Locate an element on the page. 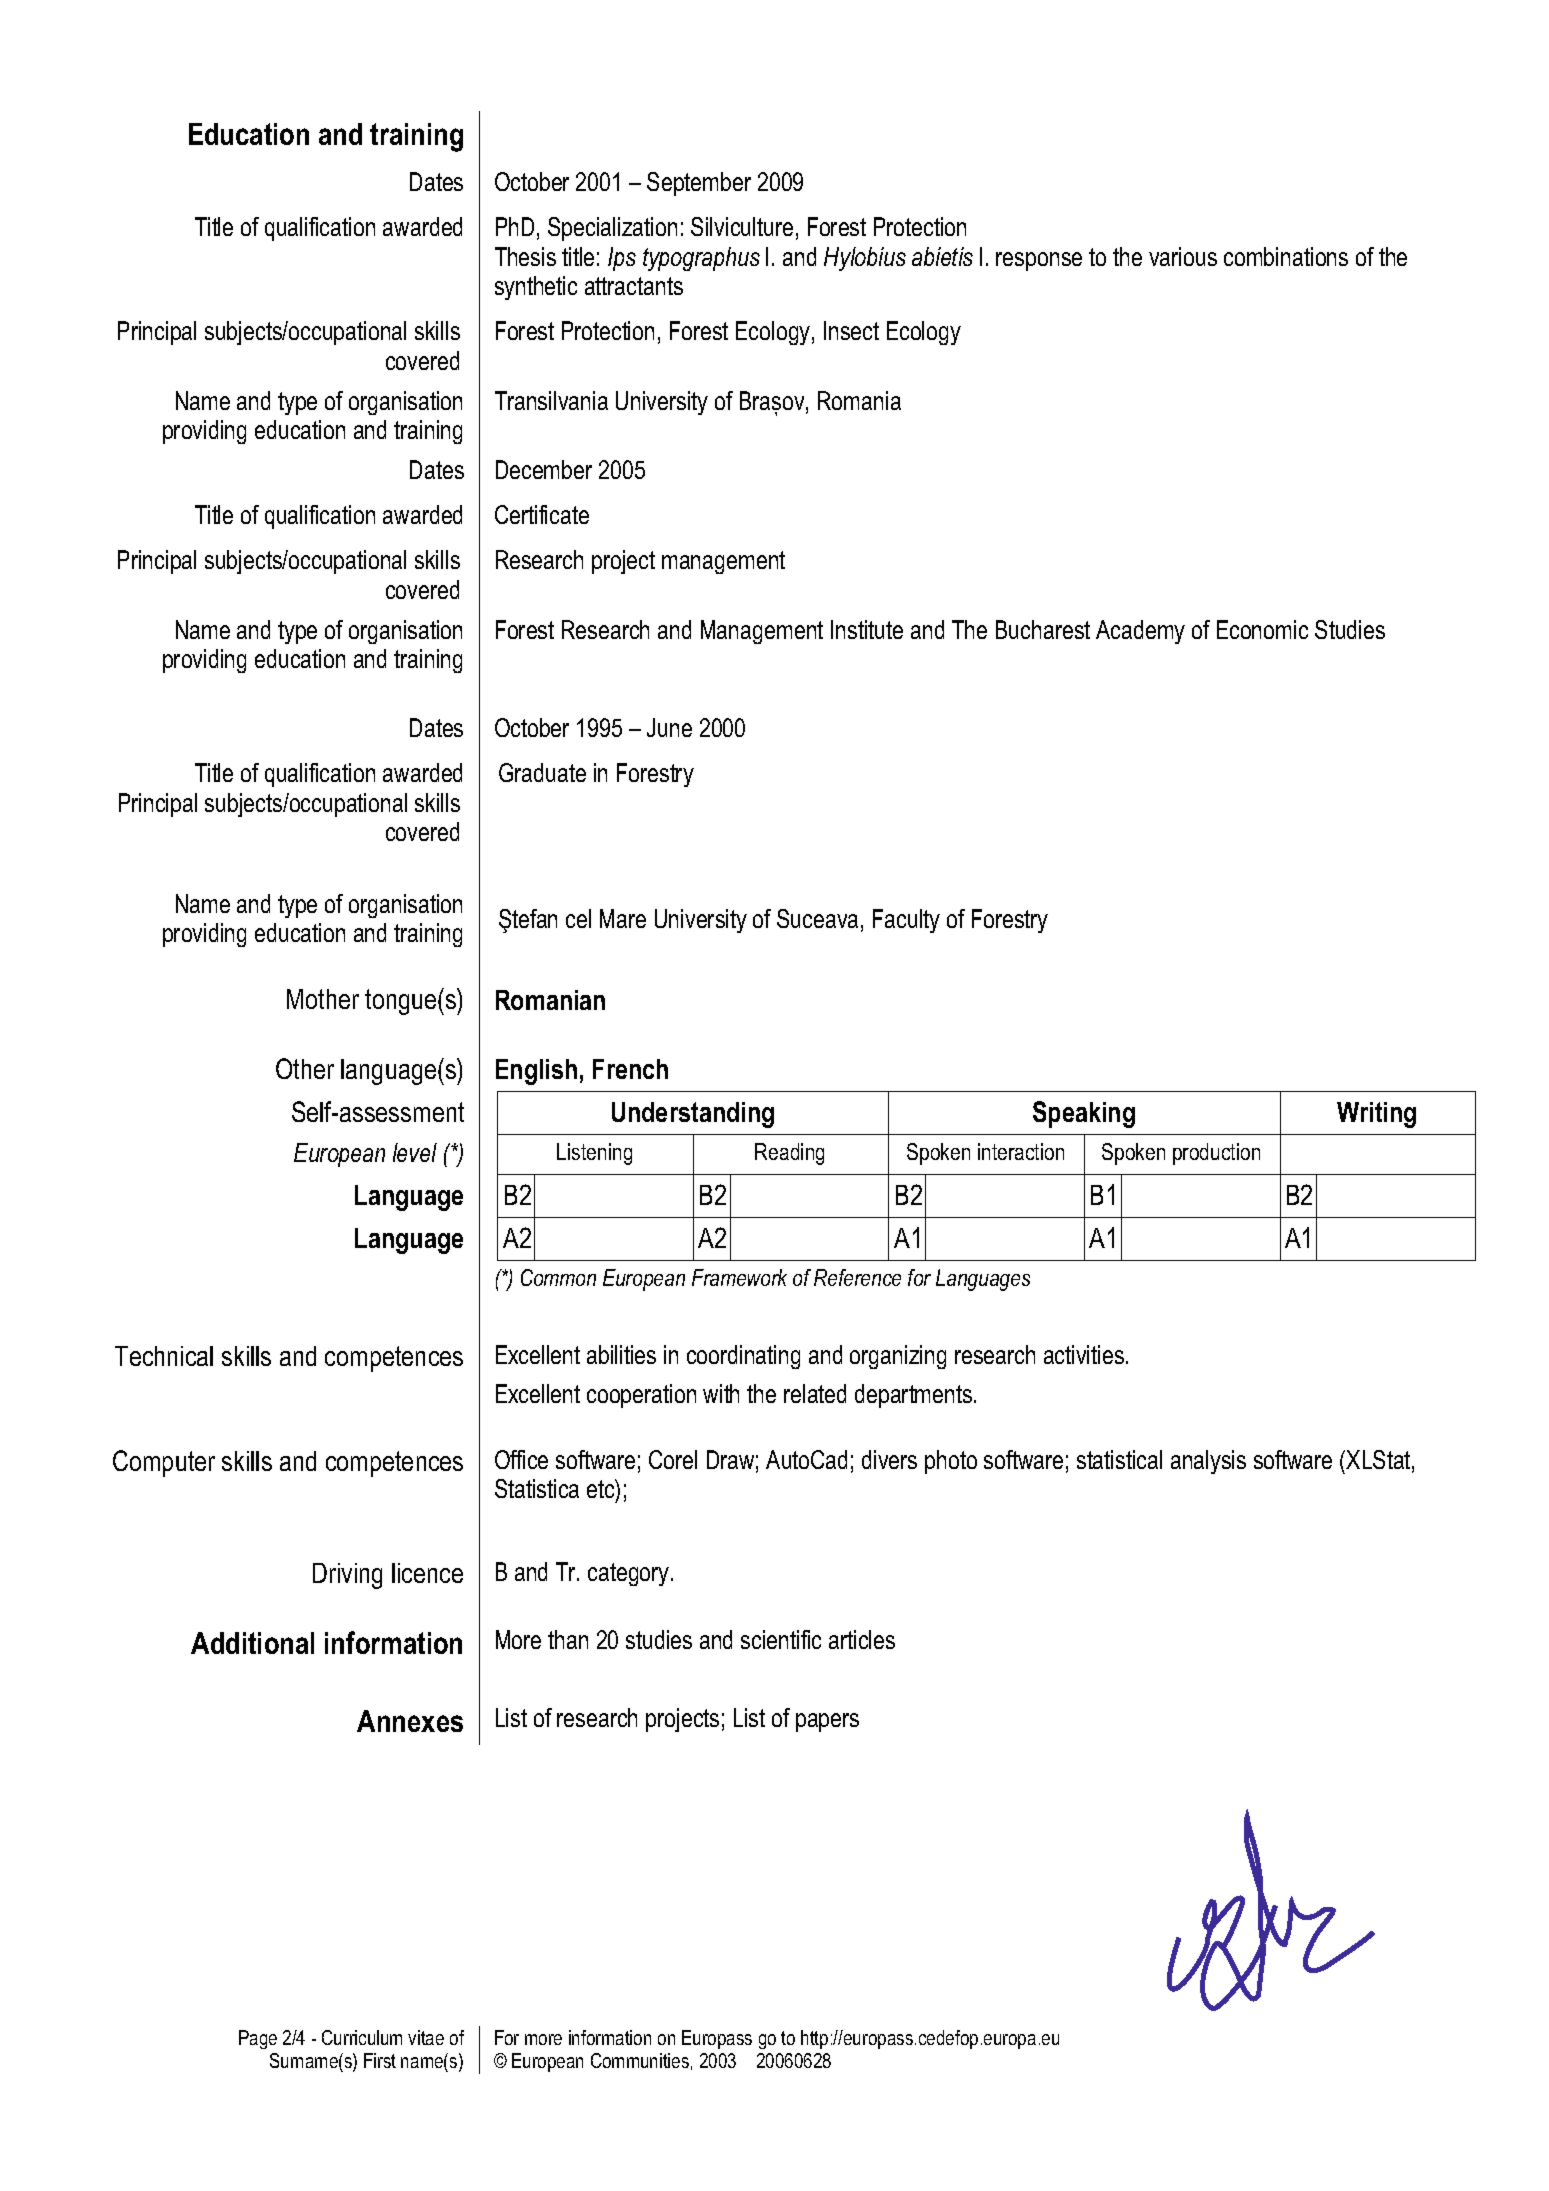  various is located at coordinates (1183, 256).
